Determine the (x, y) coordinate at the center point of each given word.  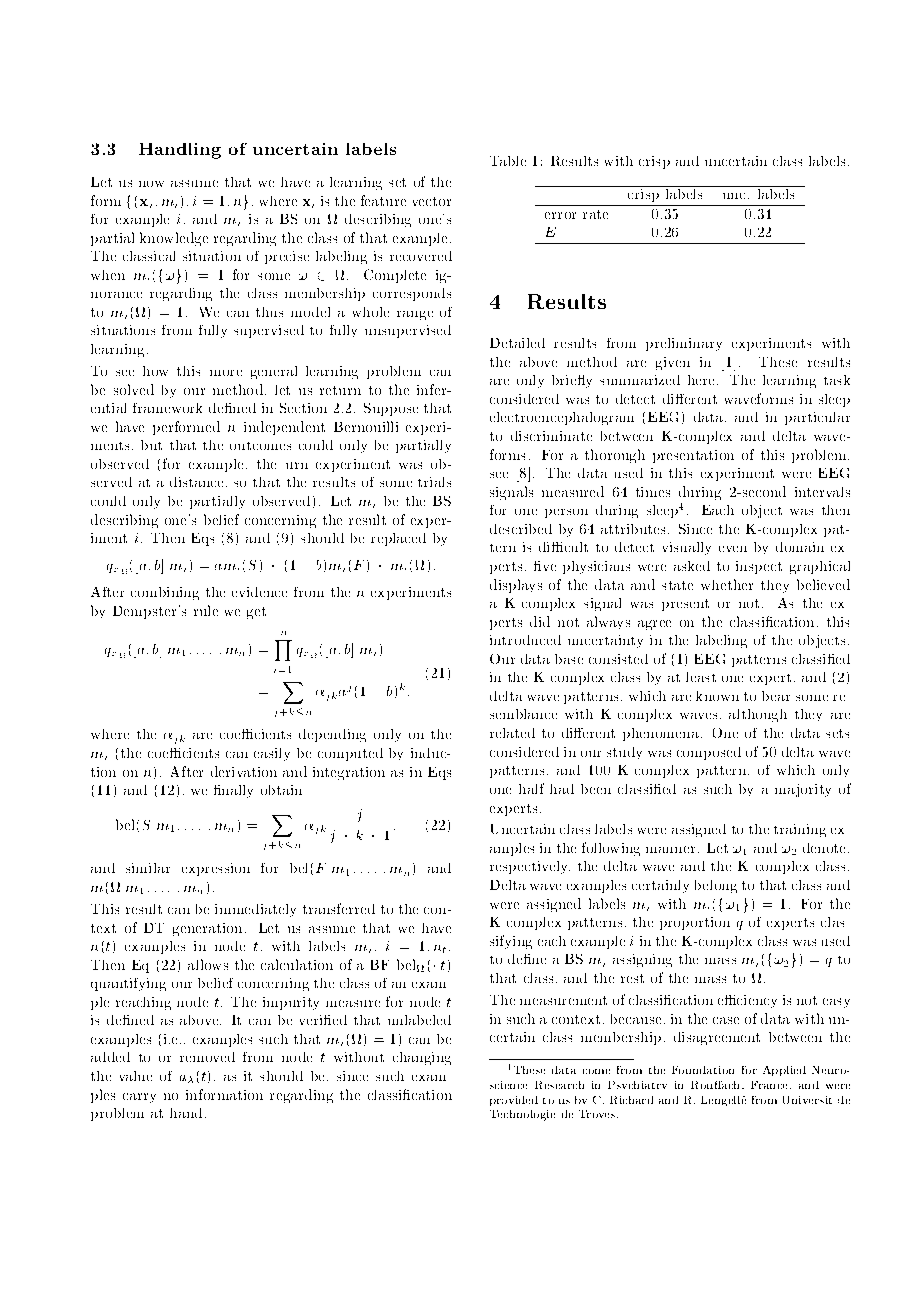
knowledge (174, 239)
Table (508, 161)
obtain (281, 790)
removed (207, 1057)
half (531, 788)
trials (434, 482)
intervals (822, 492)
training (800, 830)
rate (595, 214)
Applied (784, 1071)
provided (514, 1101)
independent (284, 428)
